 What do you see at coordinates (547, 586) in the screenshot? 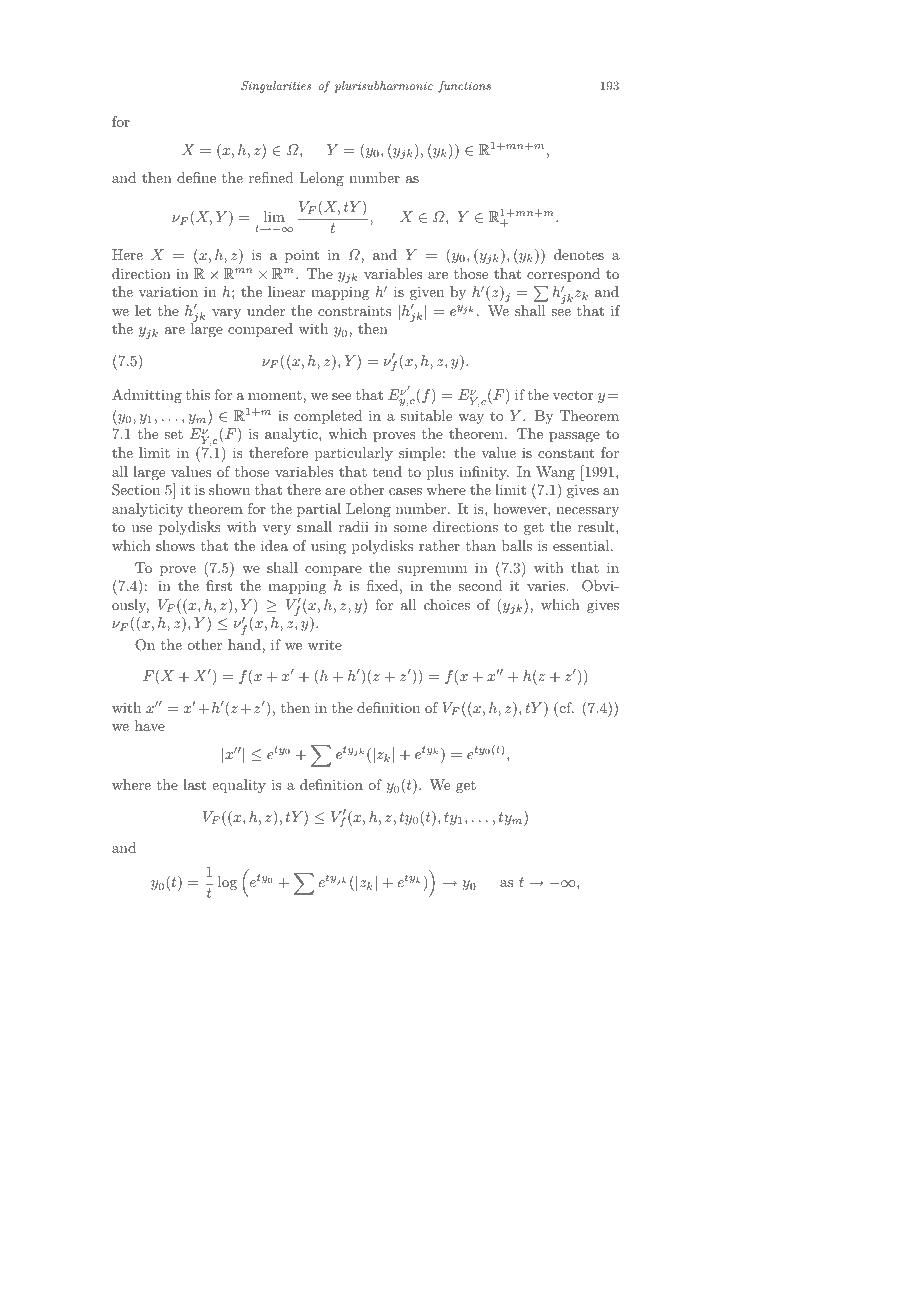
I see `varies` at bounding box center [547, 586].
